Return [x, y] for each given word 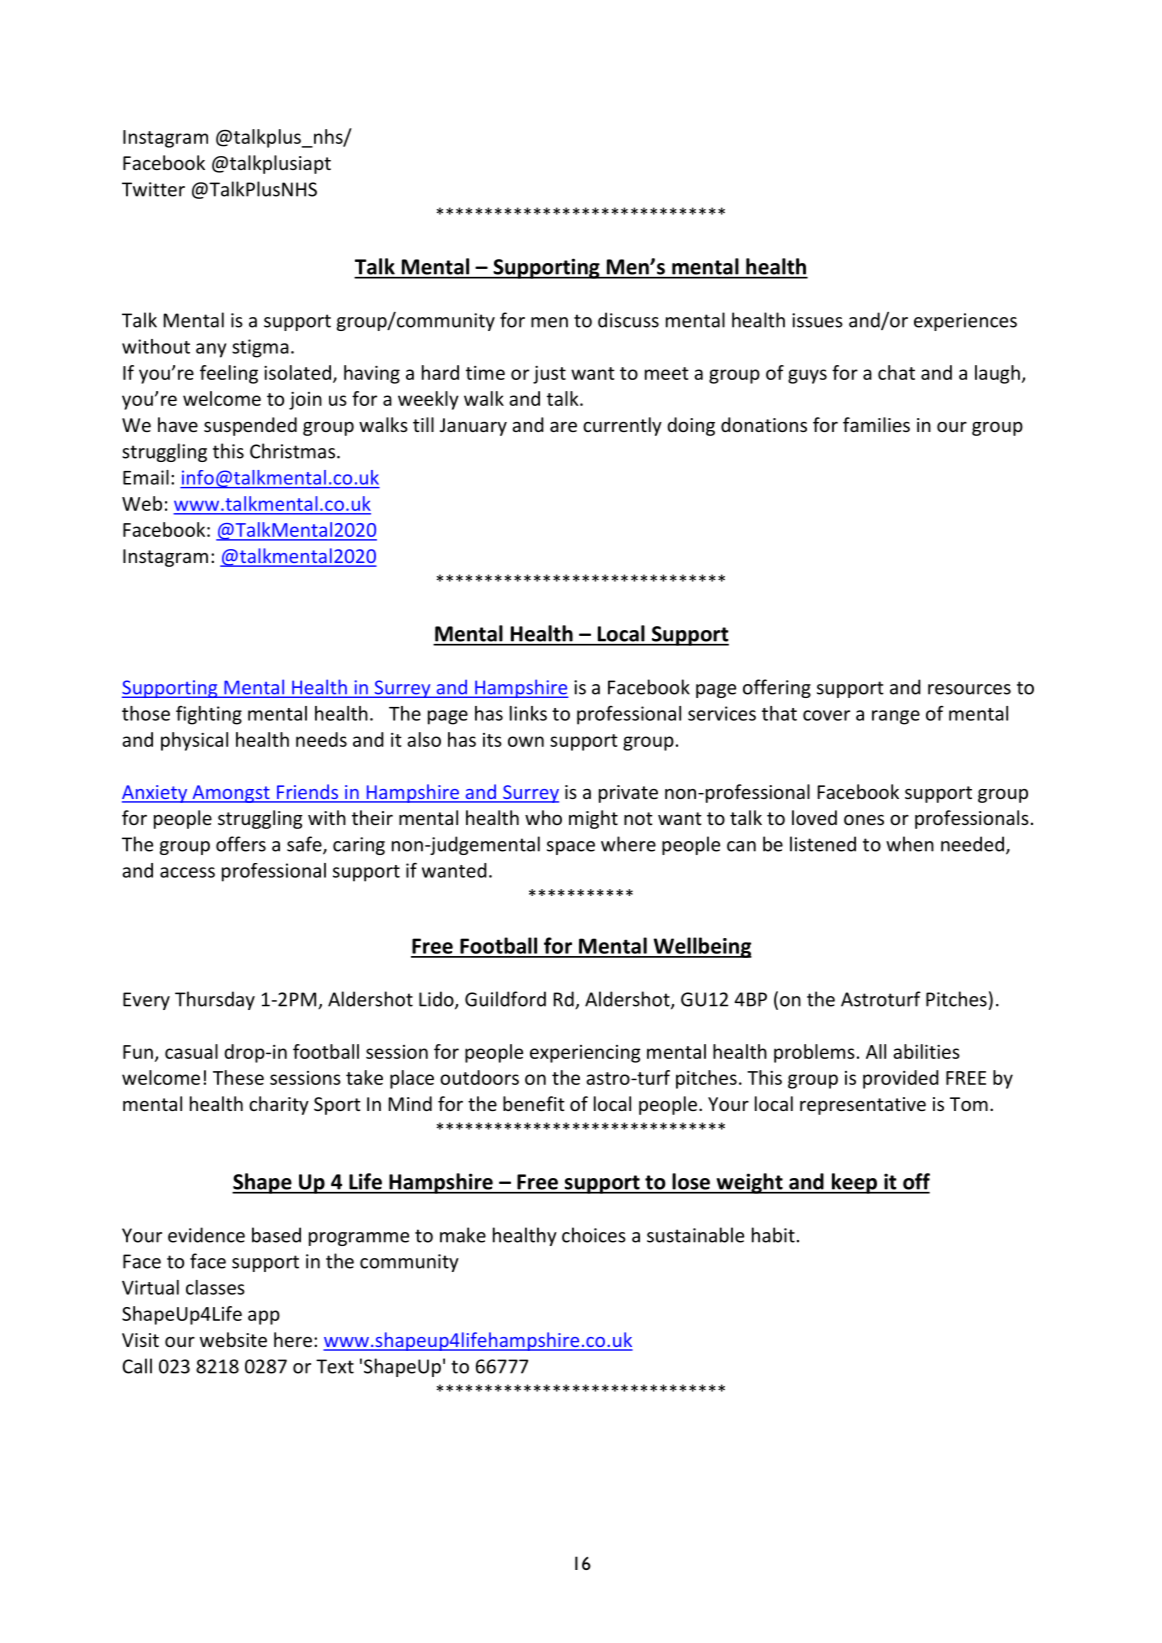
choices [594, 1235]
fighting [209, 715]
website [233, 1339]
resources [969, 689]
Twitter [153, 189]
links [528, 713]
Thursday [215, 1000]
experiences [965, 322]
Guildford [505, 999]
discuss [628, 320]
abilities [926, 1051]
